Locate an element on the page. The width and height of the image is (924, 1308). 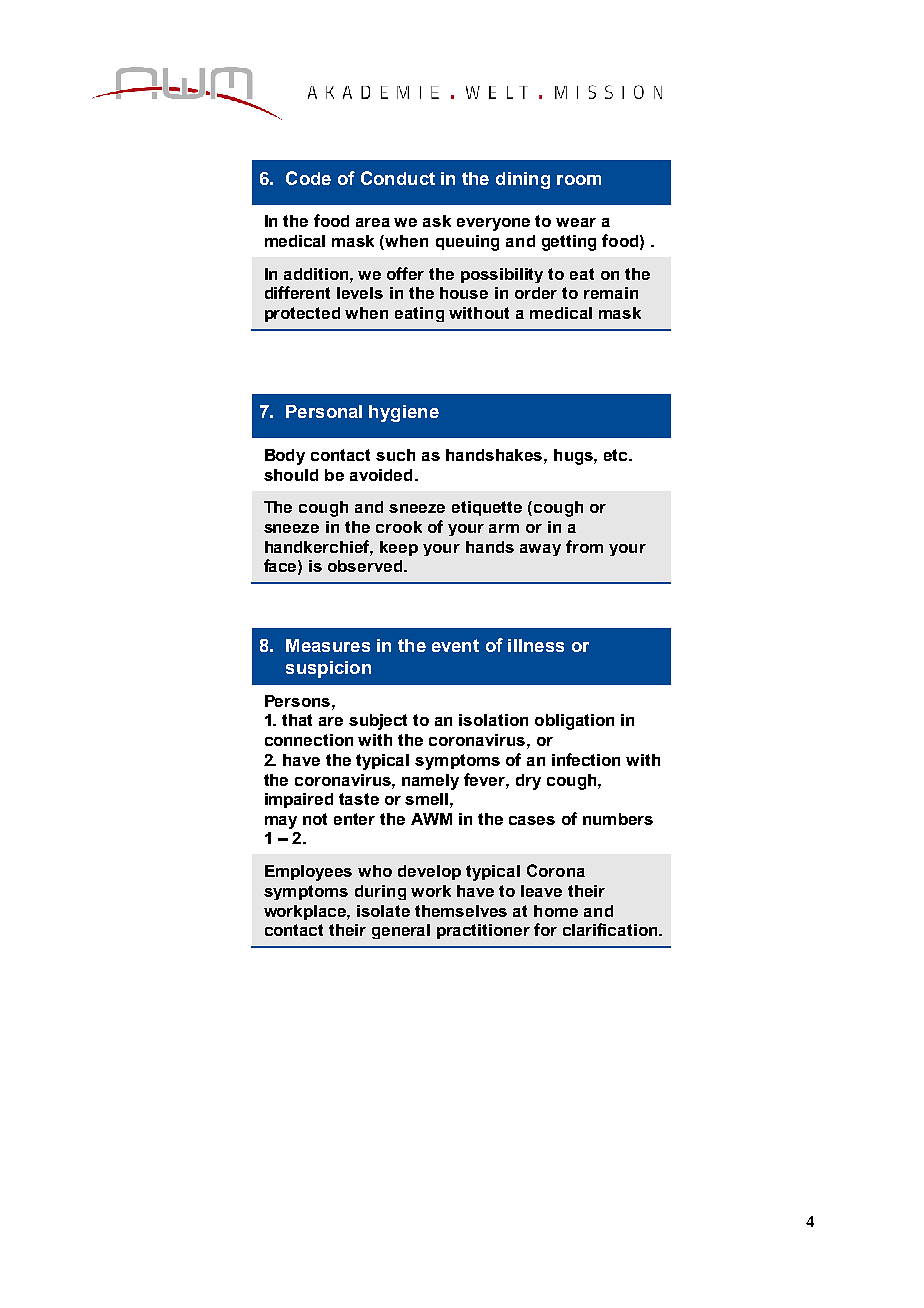
Employees is located at coordinates (308, 873).
